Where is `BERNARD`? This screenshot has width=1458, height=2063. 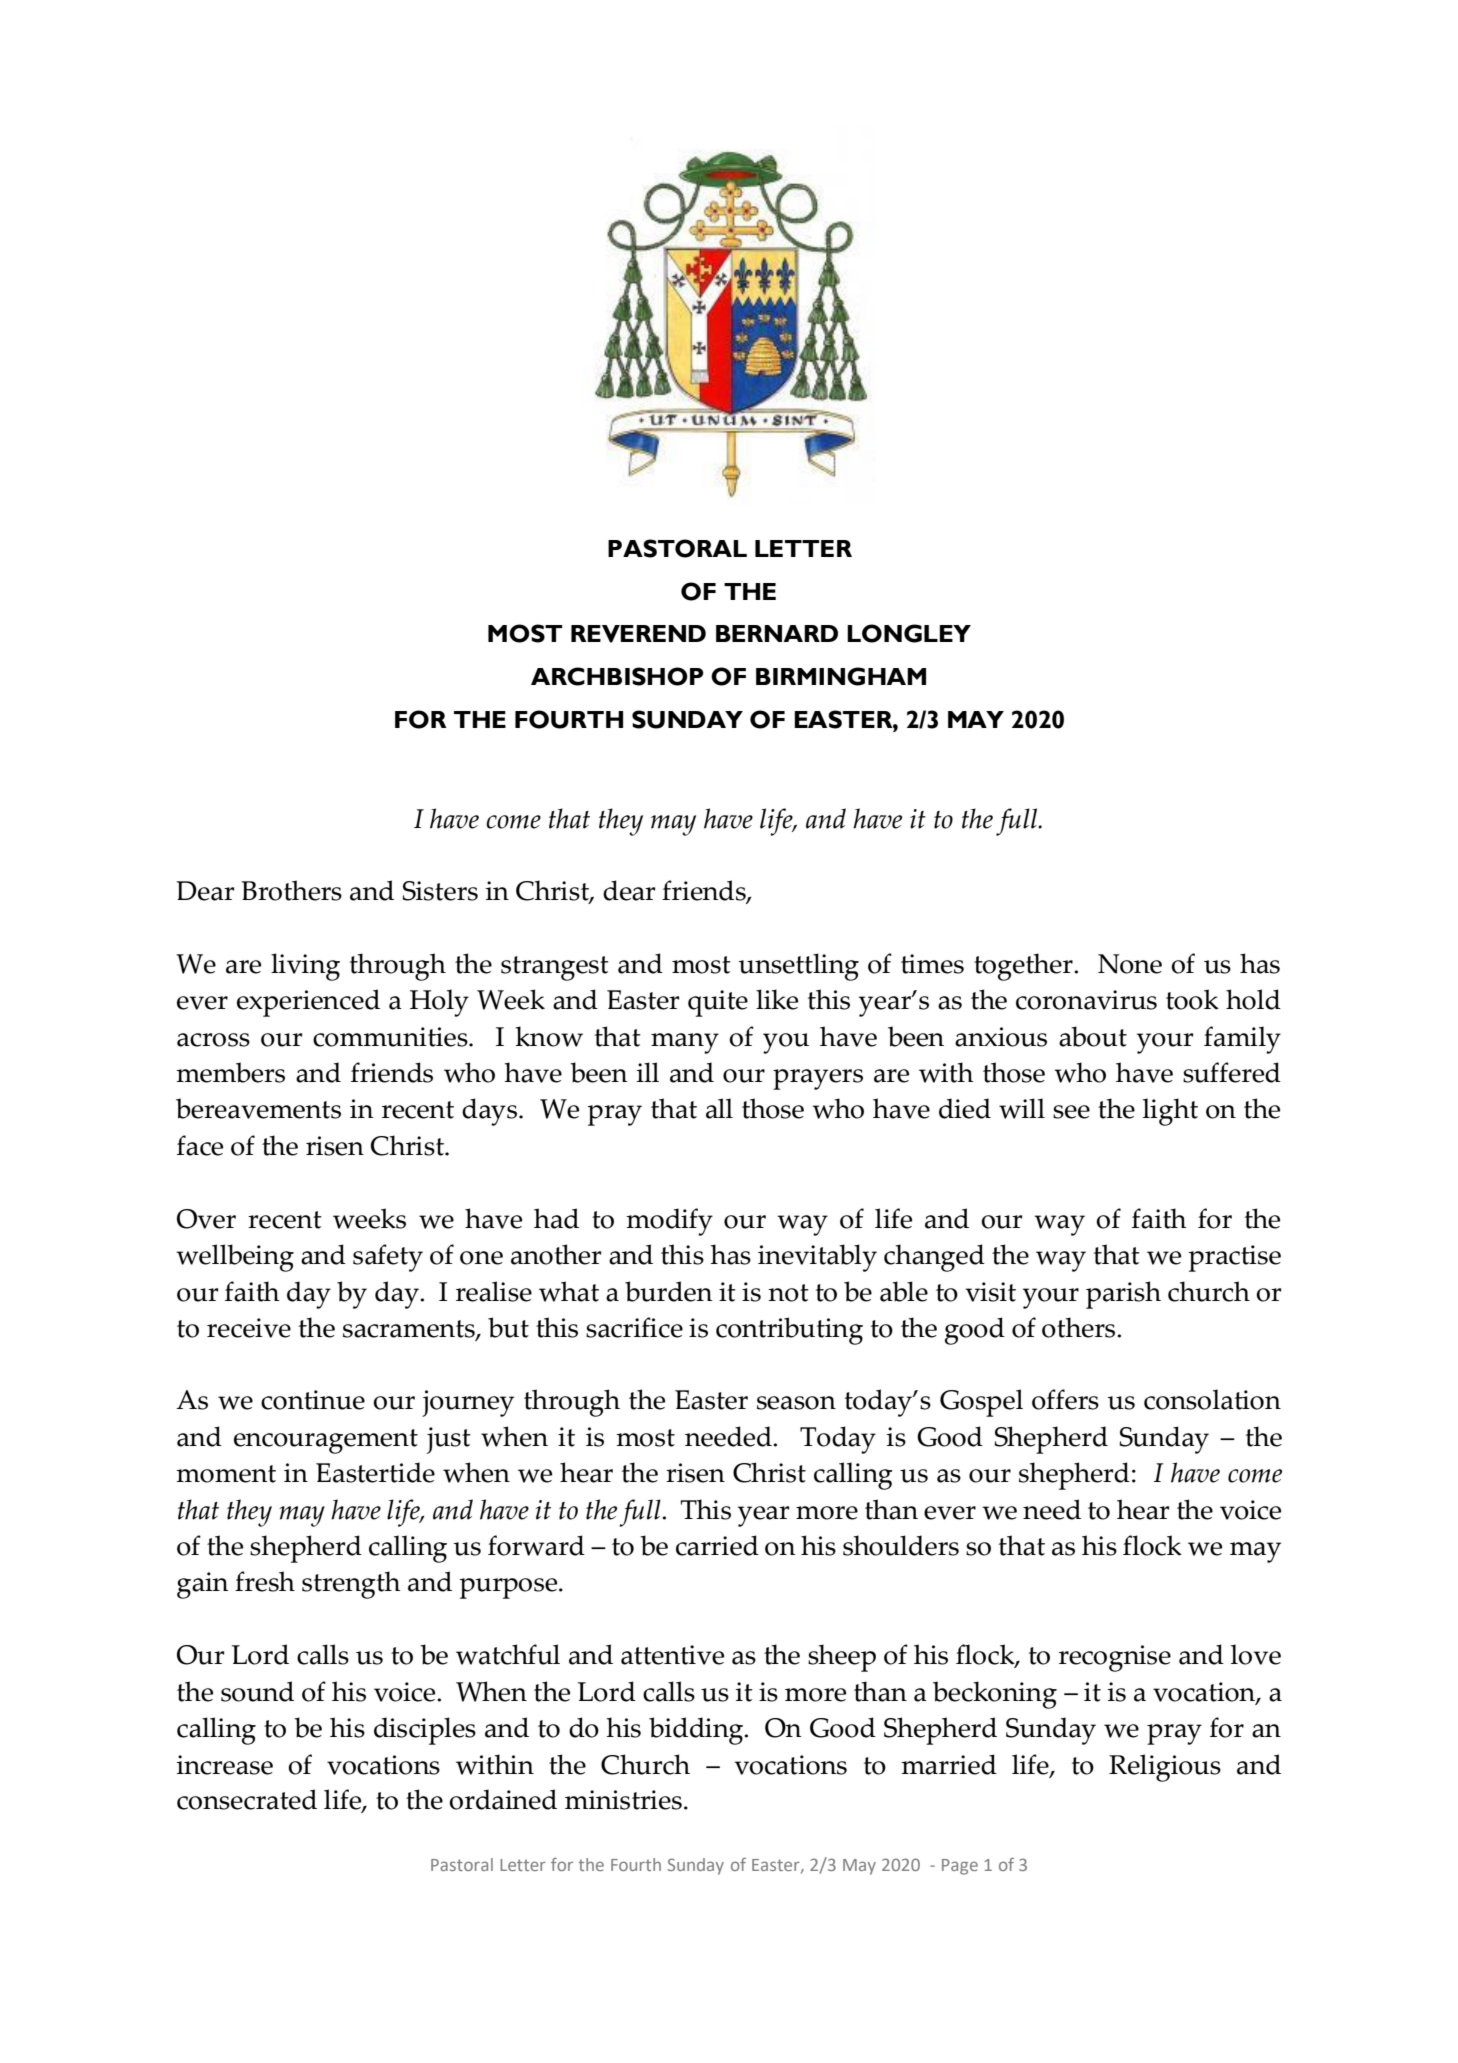
BERNARD is located at coordinates (777, 633).
